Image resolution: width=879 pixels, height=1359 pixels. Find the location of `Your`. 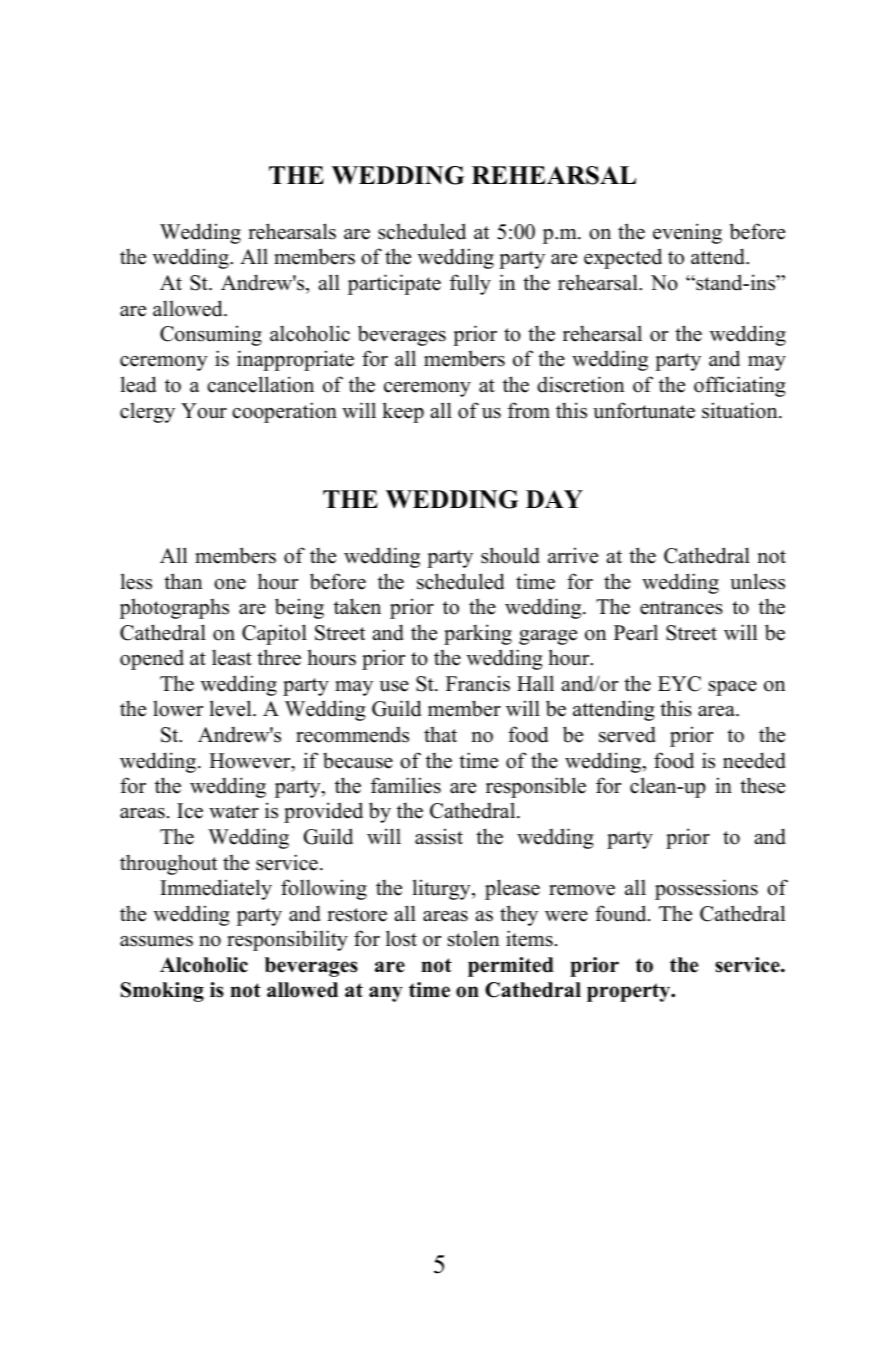

Your is located at coordinates (204, 411).
